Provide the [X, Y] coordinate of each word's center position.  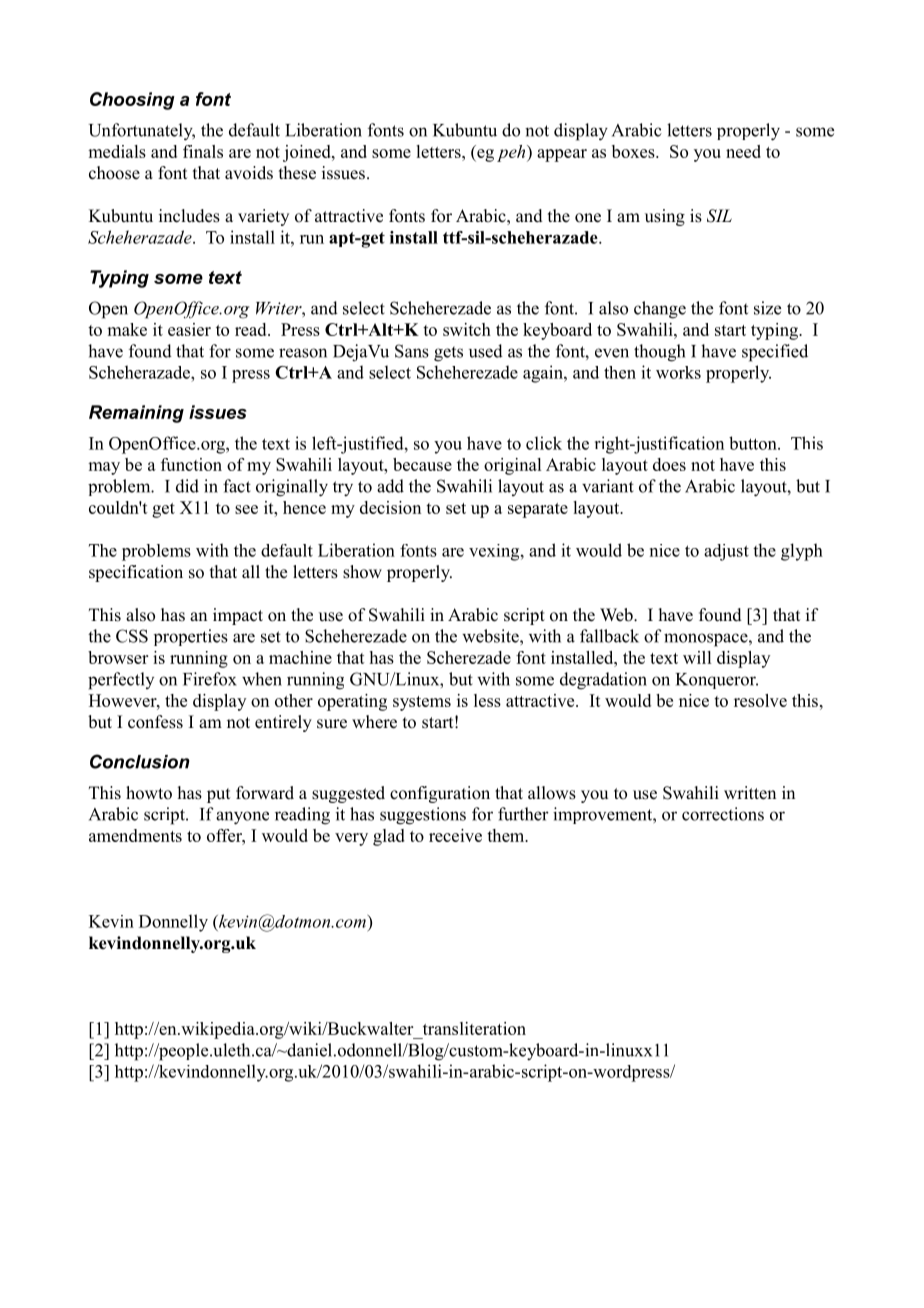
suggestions [423, 816]
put [218, 795]
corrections [723, 814]
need [743, 151]
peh [512, 153]
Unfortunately [142, 132]
